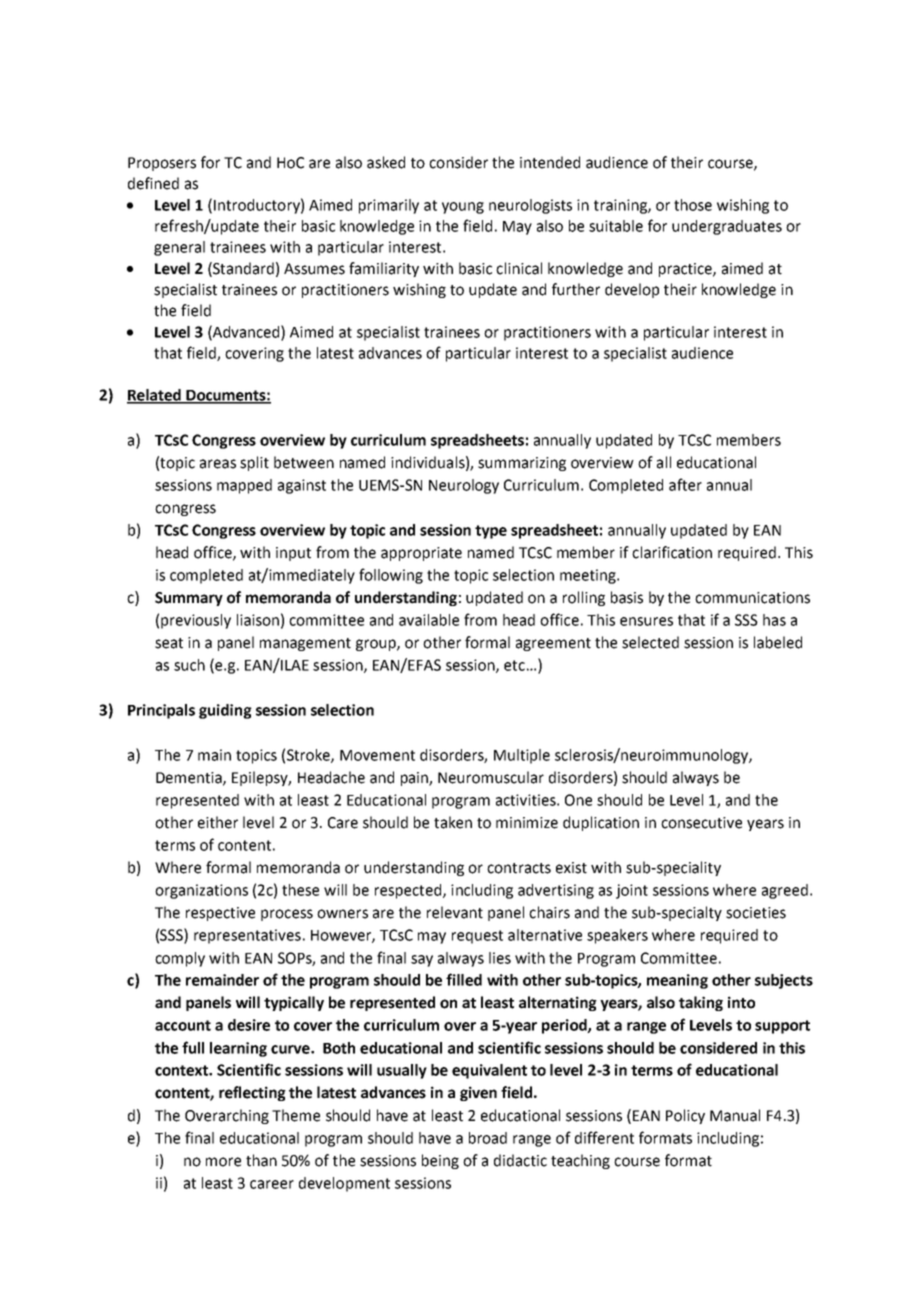  I want to click on Neuromuscular, so click(491, 777).
